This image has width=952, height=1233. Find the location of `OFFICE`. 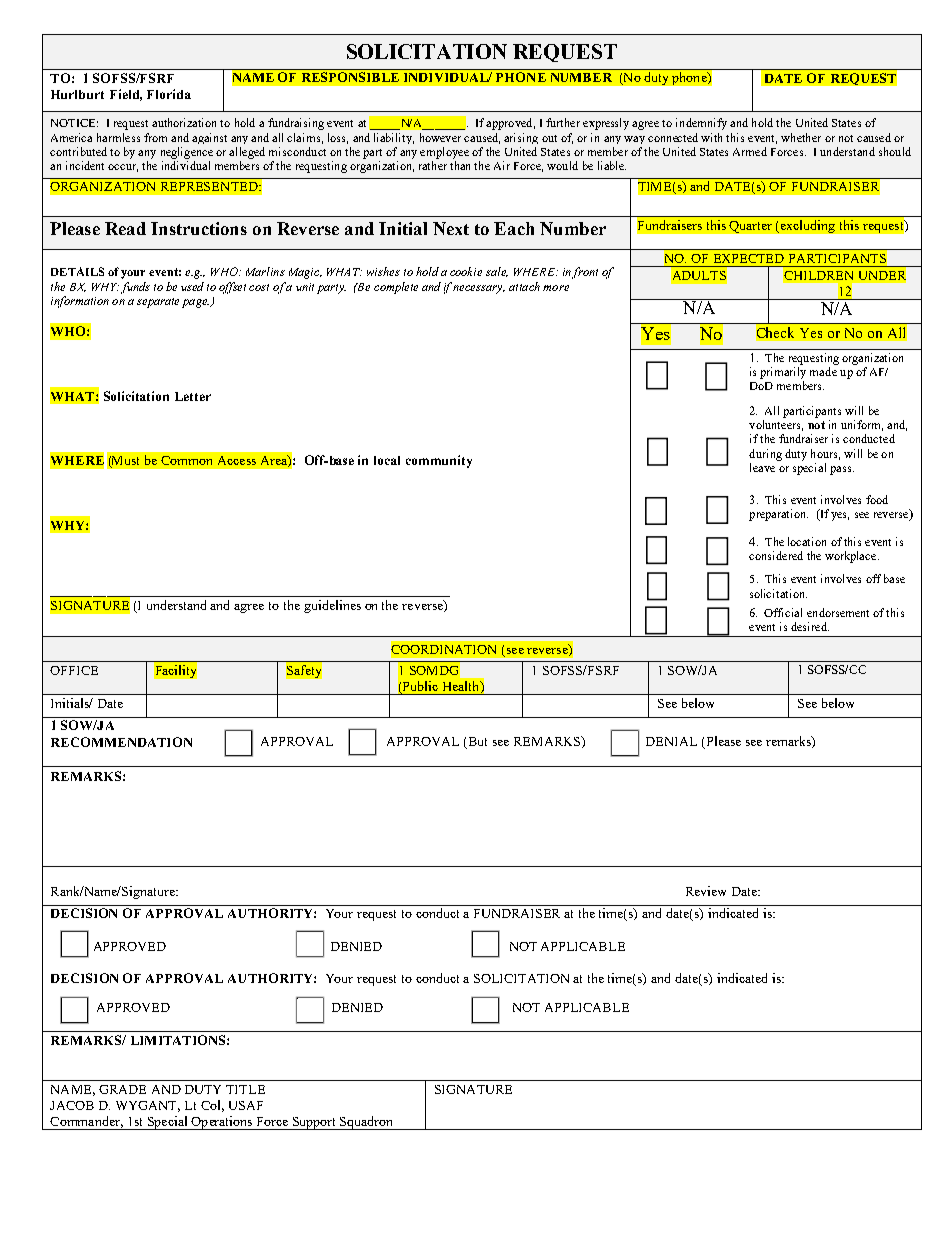

OFFICE is located at coordinates (74, 670).
